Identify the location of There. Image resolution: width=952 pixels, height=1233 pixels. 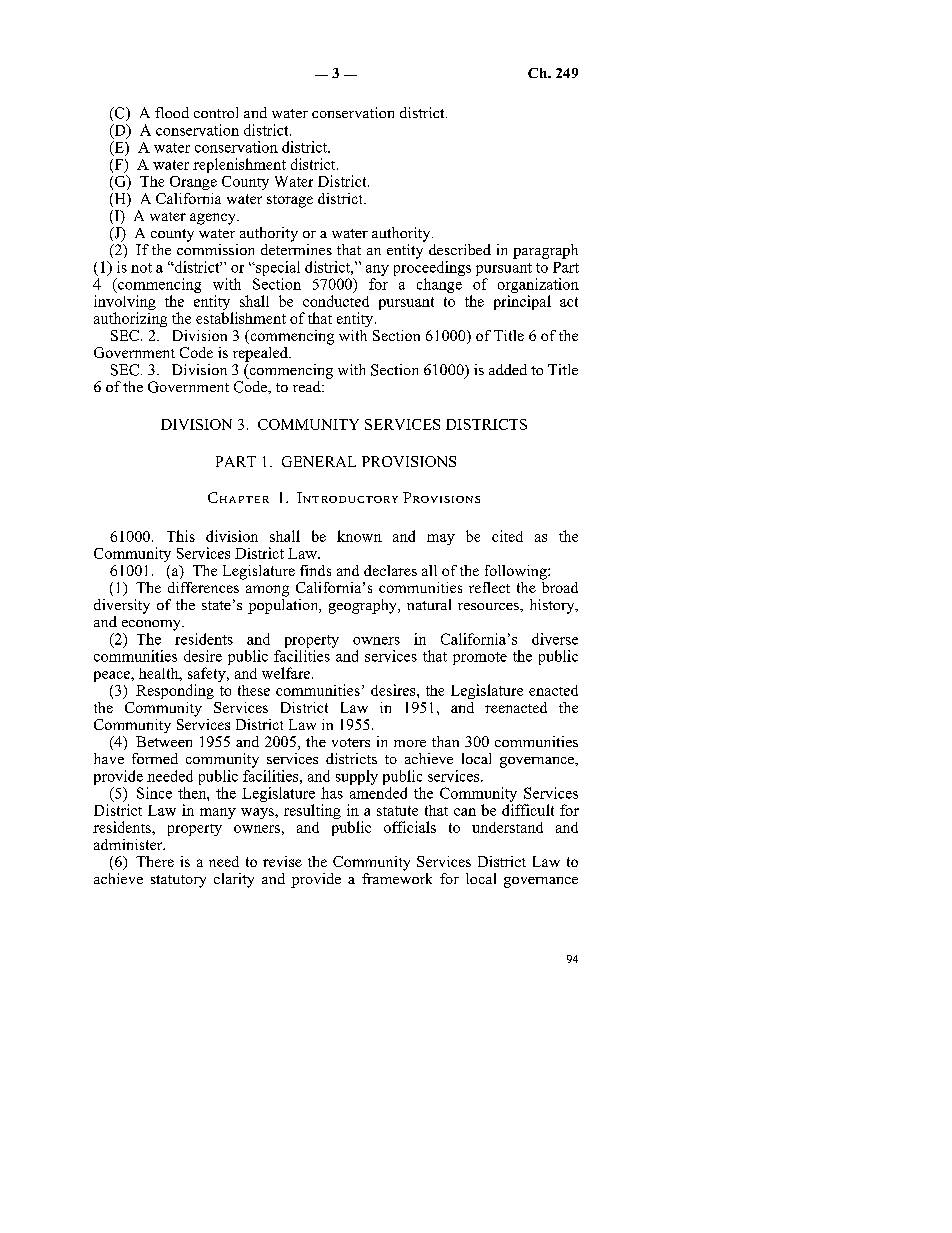
(155, 861).
